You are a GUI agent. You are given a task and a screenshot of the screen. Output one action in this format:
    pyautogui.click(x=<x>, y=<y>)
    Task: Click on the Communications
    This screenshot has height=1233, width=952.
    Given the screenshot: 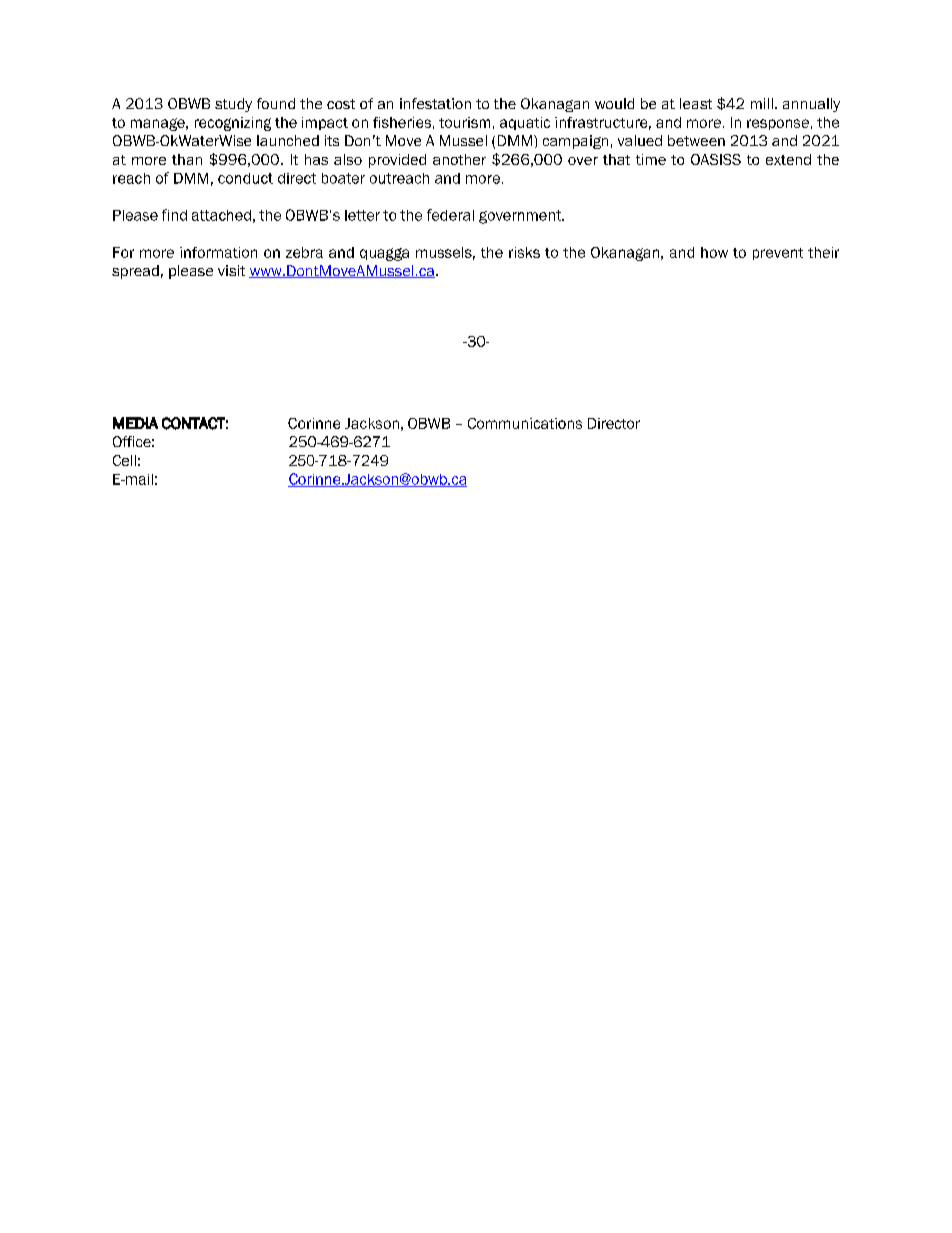 What is the action you would take?
    pyautogui.click(x=525, y=423)
